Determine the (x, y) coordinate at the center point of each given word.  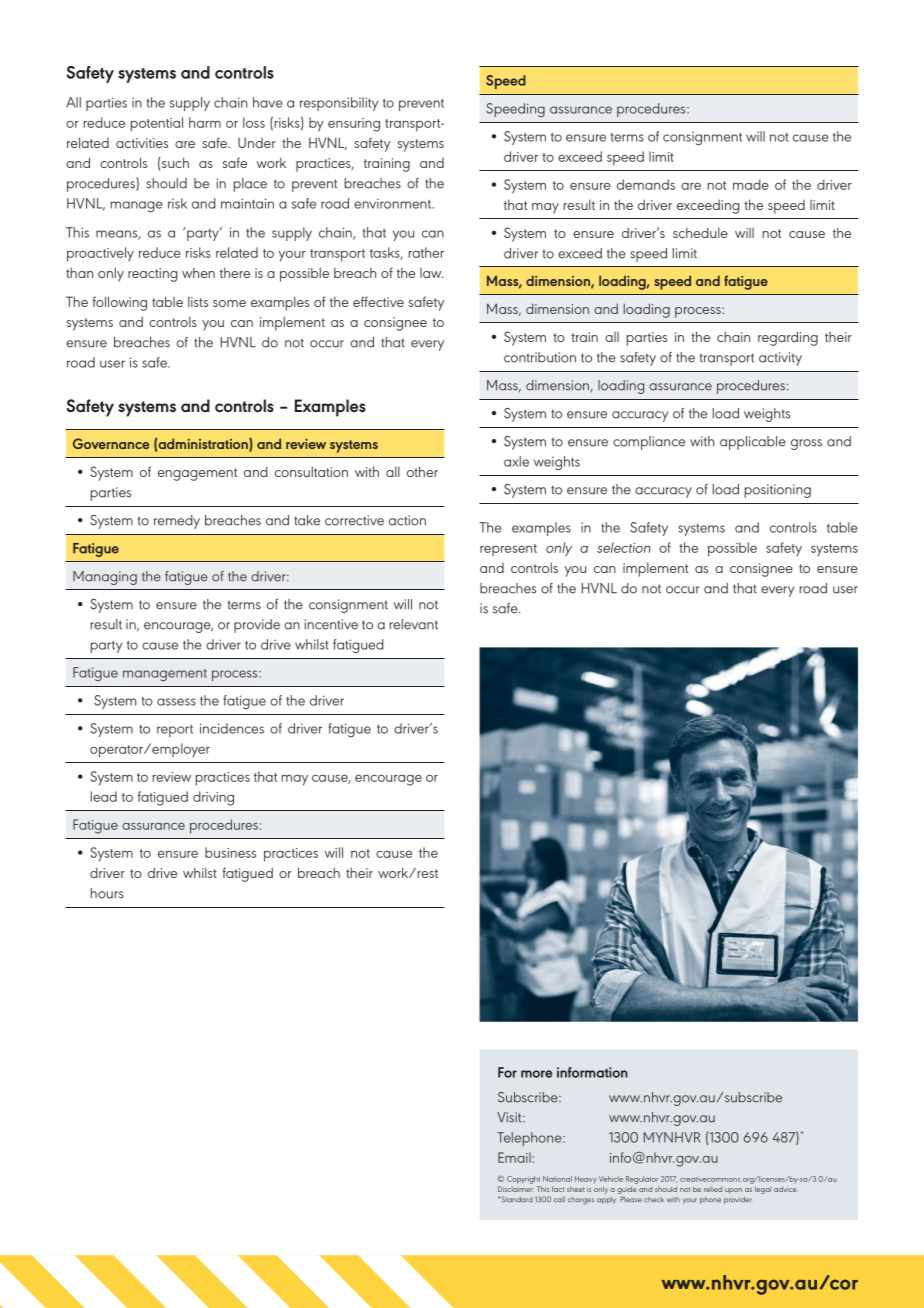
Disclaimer (516, 1189)
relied (713, 1189)
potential (156, 124)
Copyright (523, 1180)
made (751, 184)
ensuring (354, 125)
